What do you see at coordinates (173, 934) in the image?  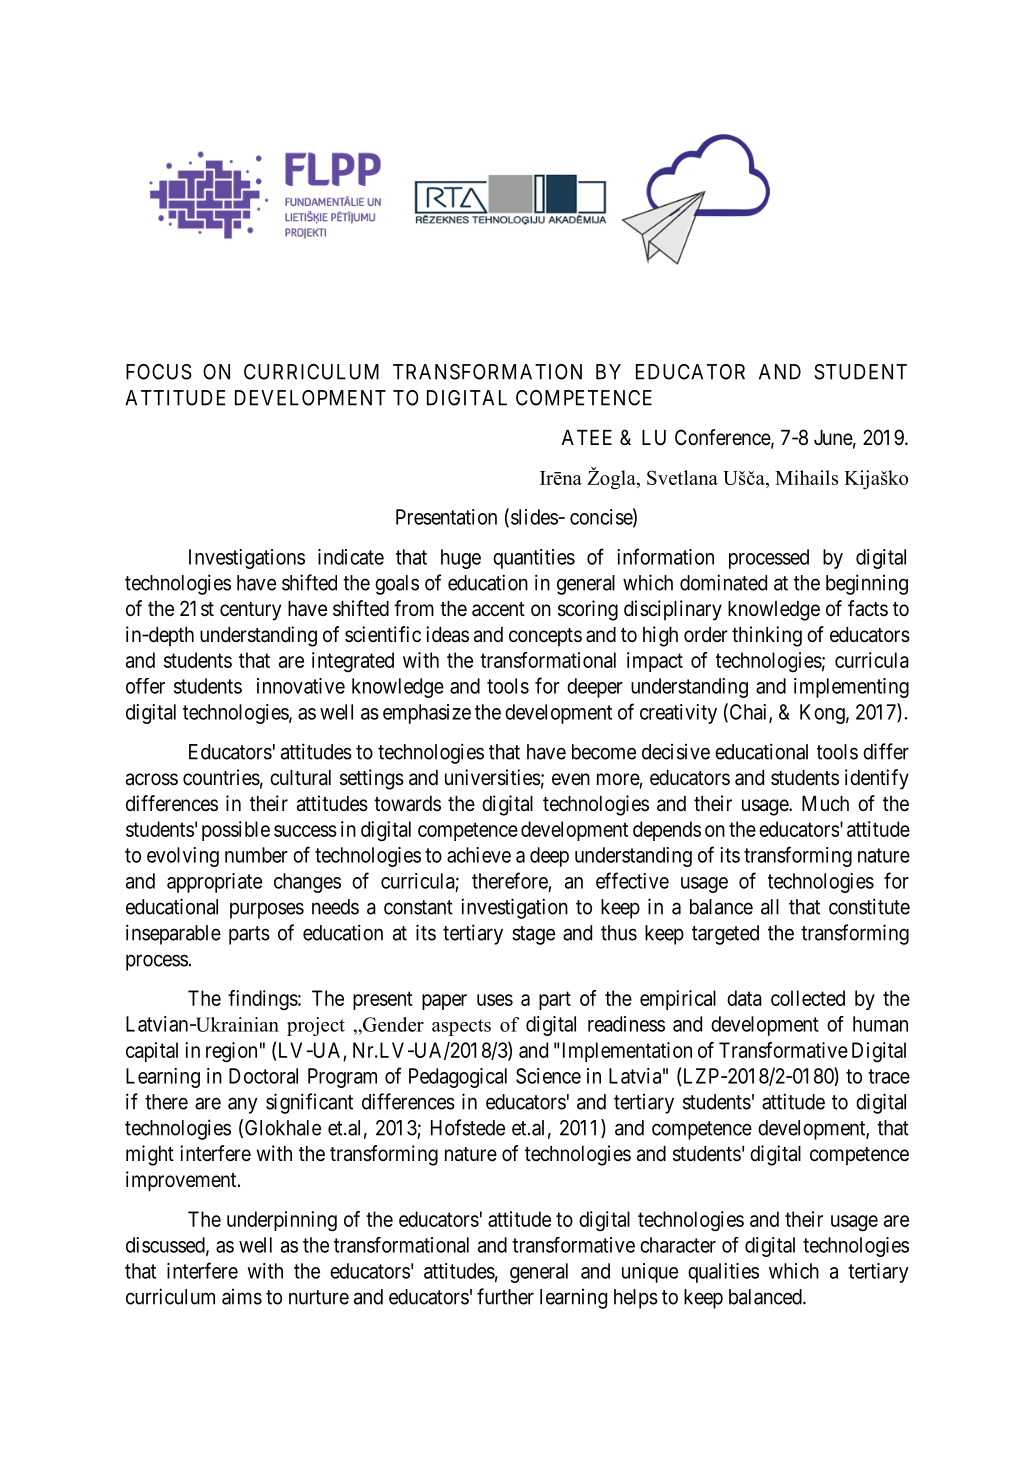 I see `inseparable` at bounding box center [173, 934].
